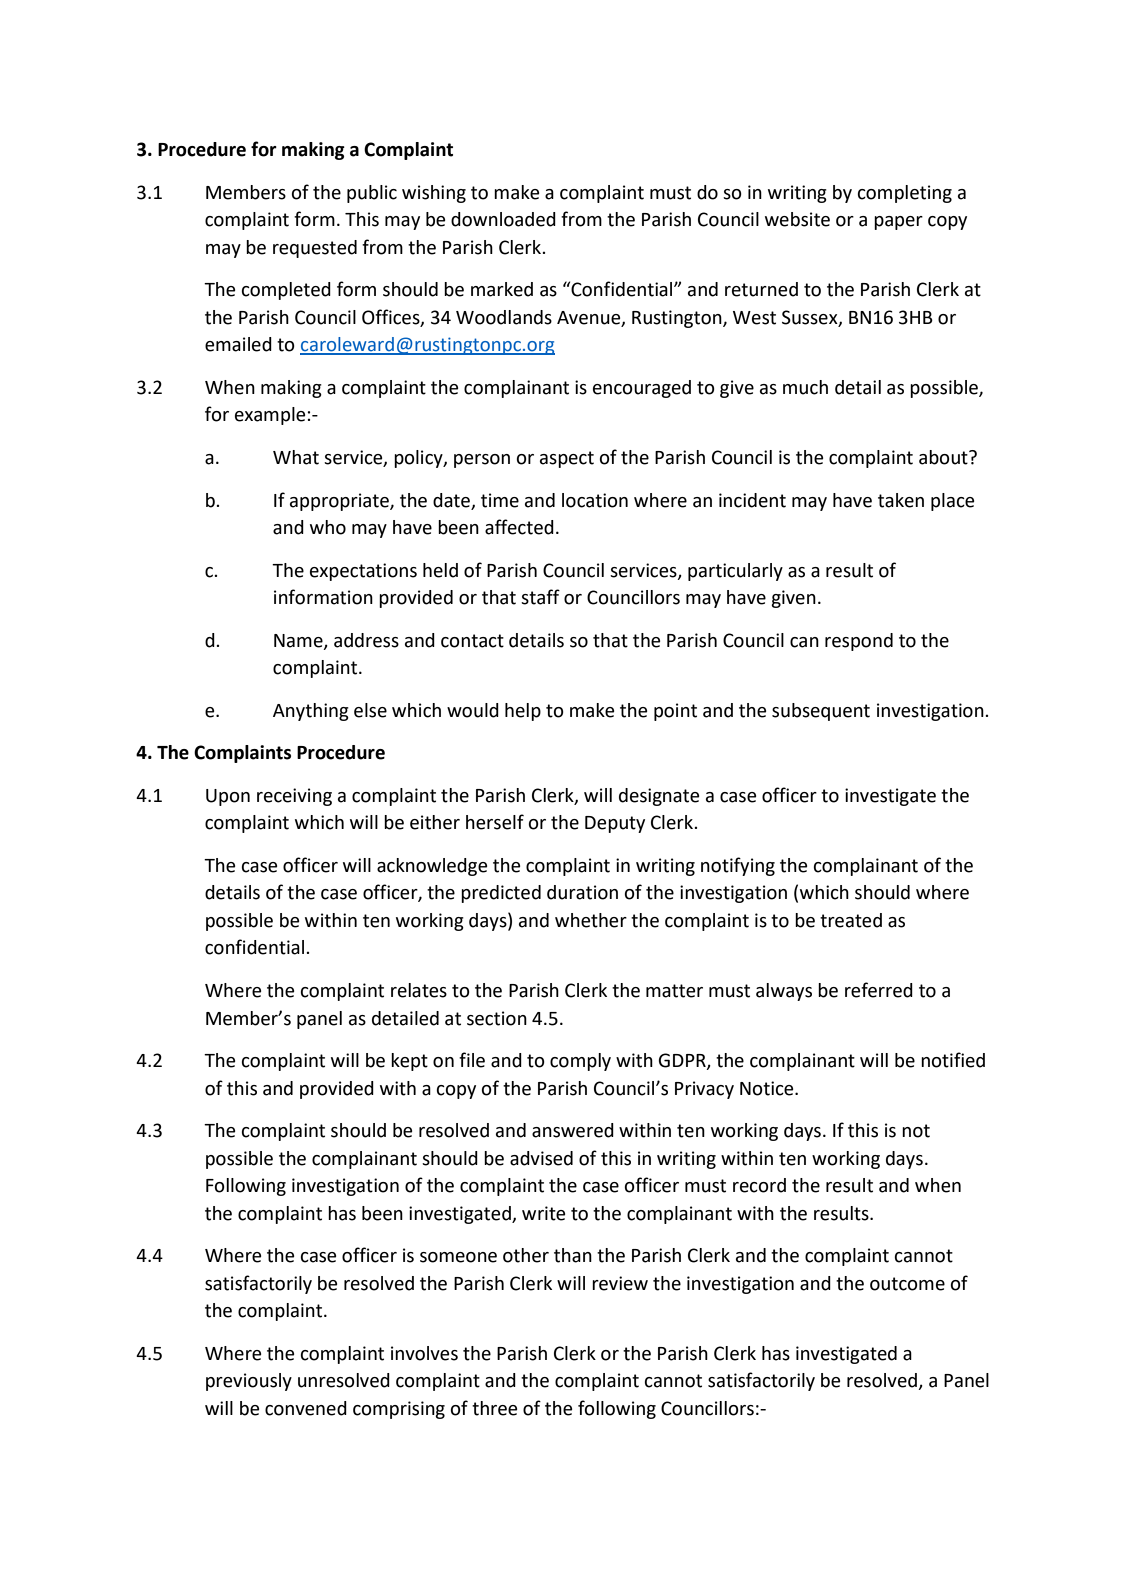 The image size is (1128, 1595). What do you see at coordinates (859, 642) in the screenshot?
I see `respond` at bounding box center [859, 642].
